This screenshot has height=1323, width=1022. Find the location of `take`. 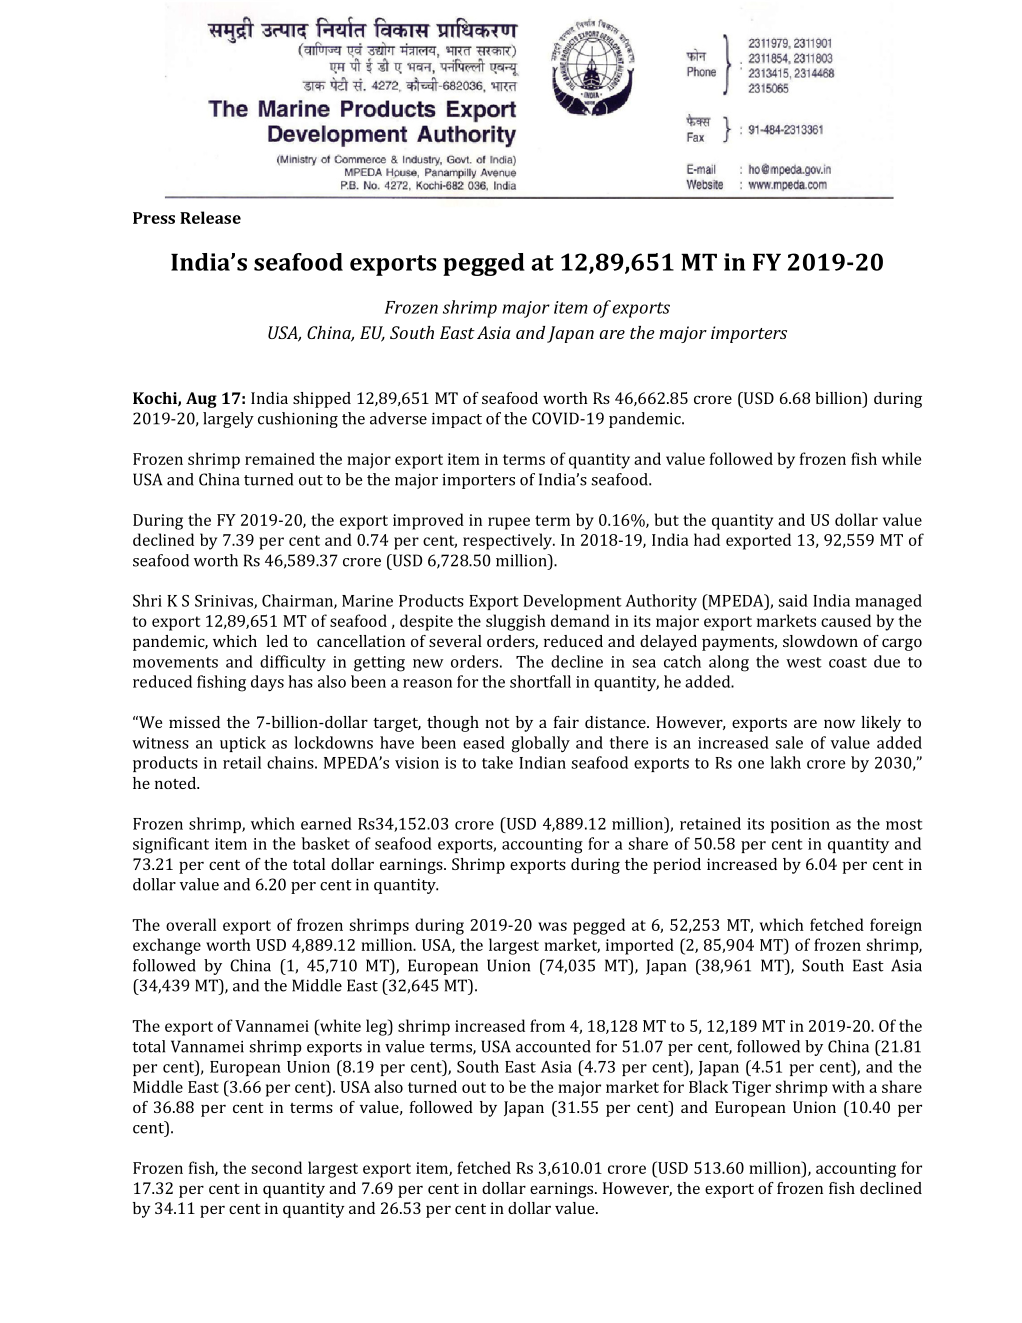

take is located at coordinates (497, 762).
